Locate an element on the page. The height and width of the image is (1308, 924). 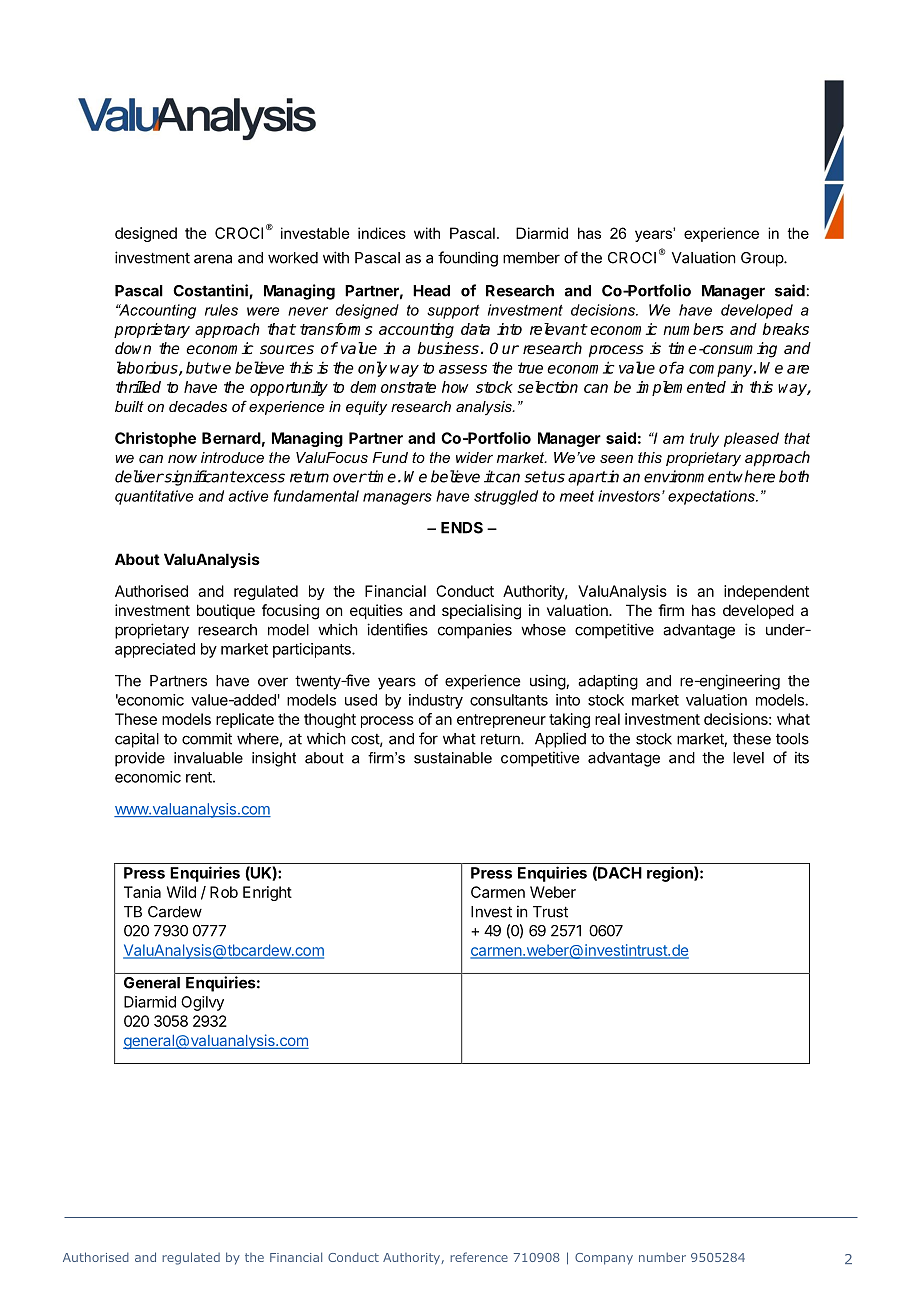
wider is located at coordinates (474, 457).
